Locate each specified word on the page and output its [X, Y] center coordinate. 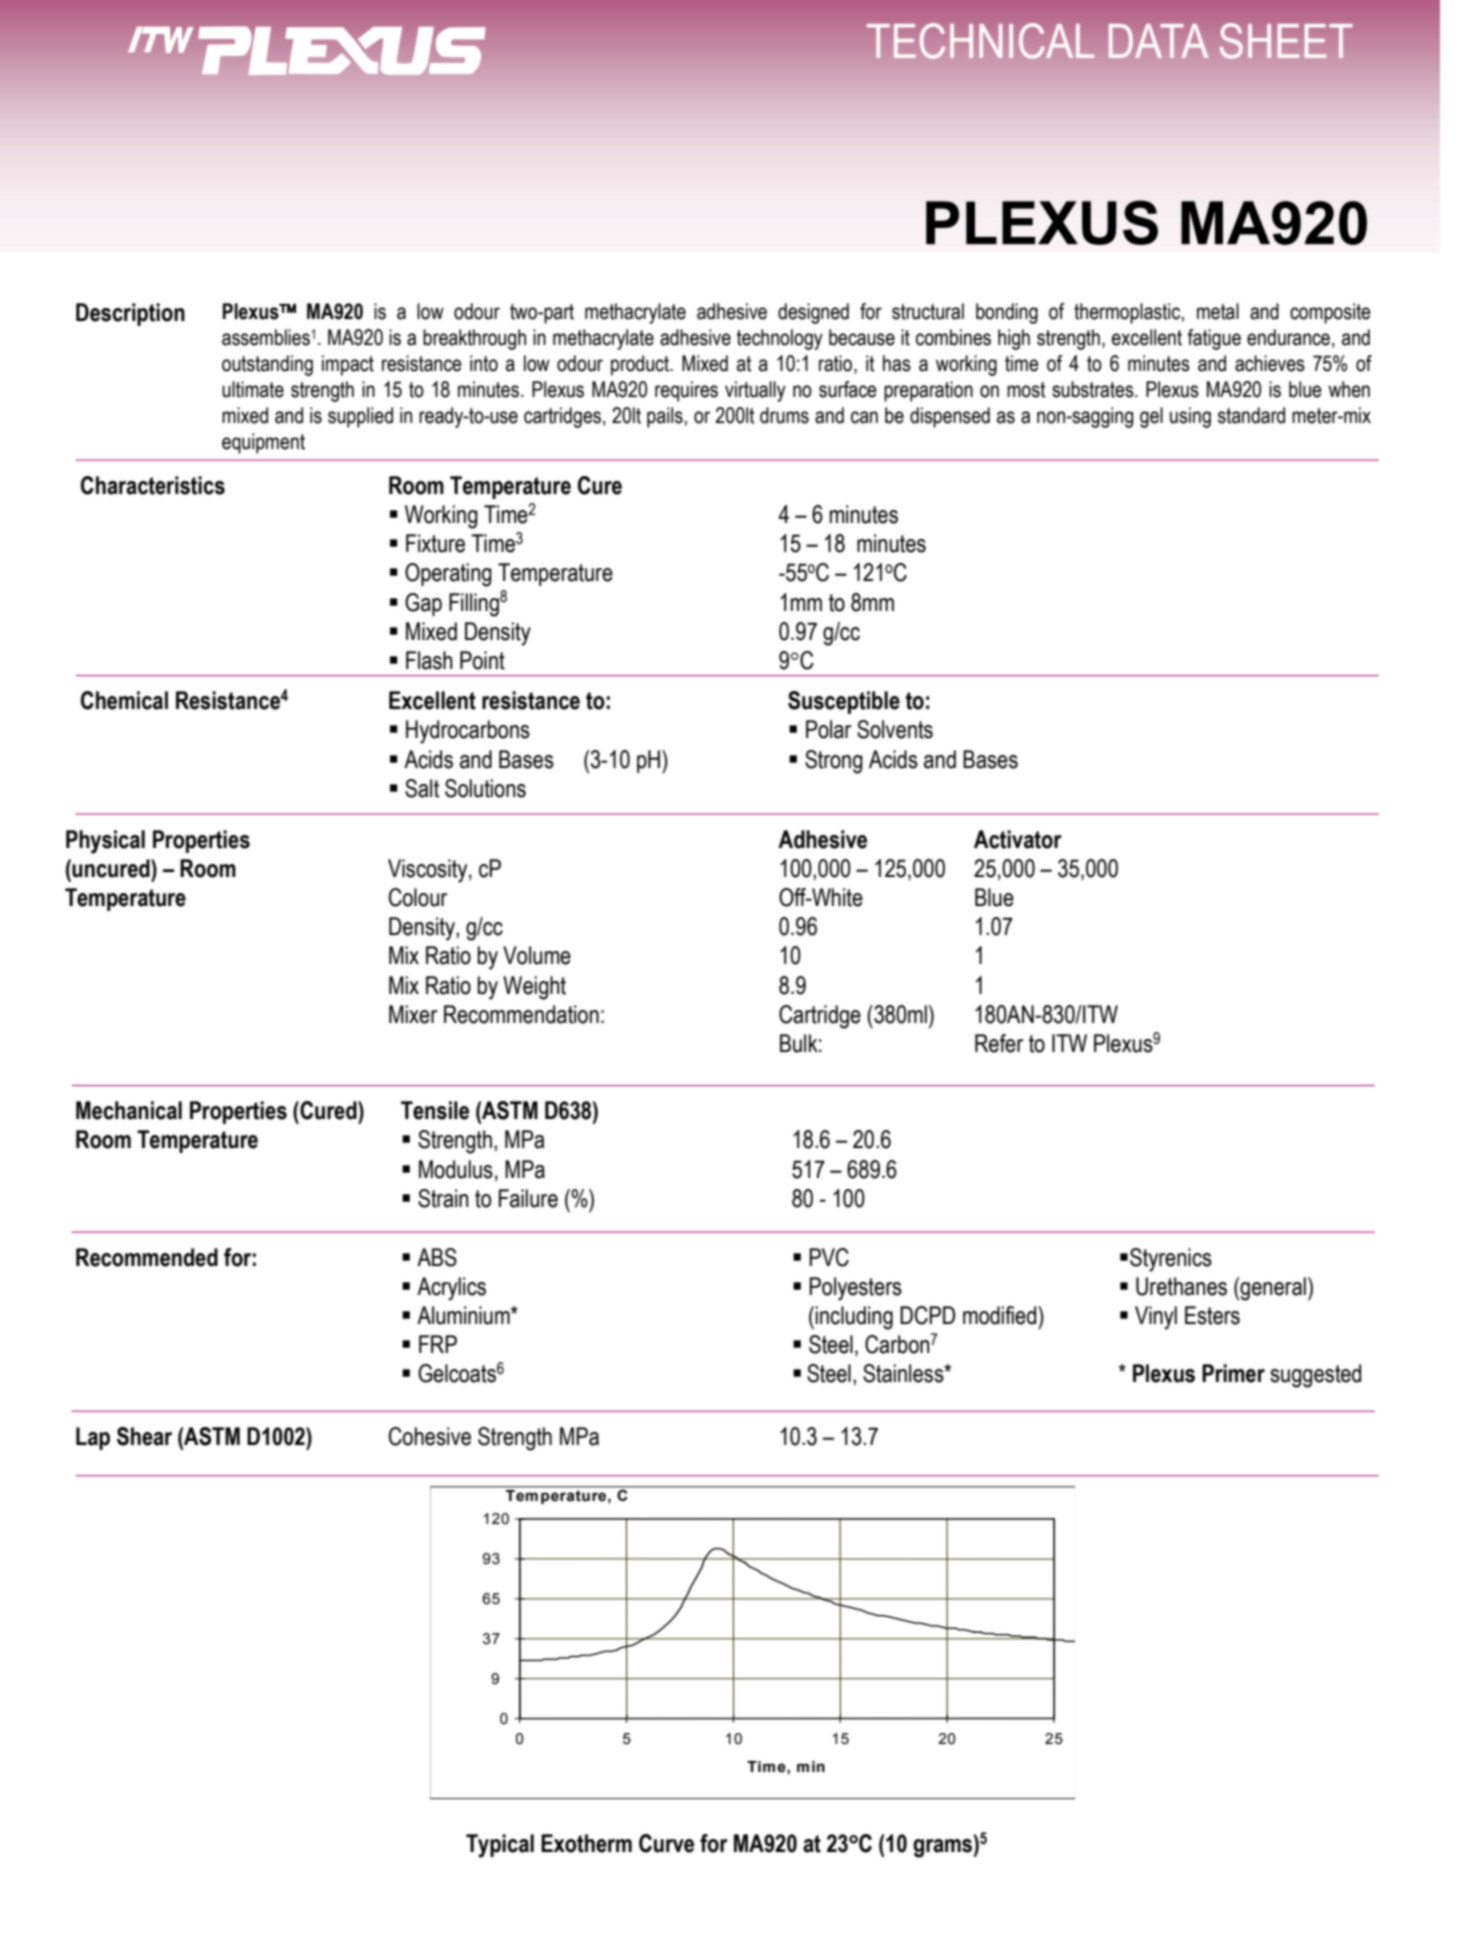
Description [130, 314]
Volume [537, 955]
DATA [1159, 41]
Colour [418, 897]
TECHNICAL [980, 41]
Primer [1233, 1373]
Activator [1018, 839]
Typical [500, 1846]
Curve [666, 1843]
